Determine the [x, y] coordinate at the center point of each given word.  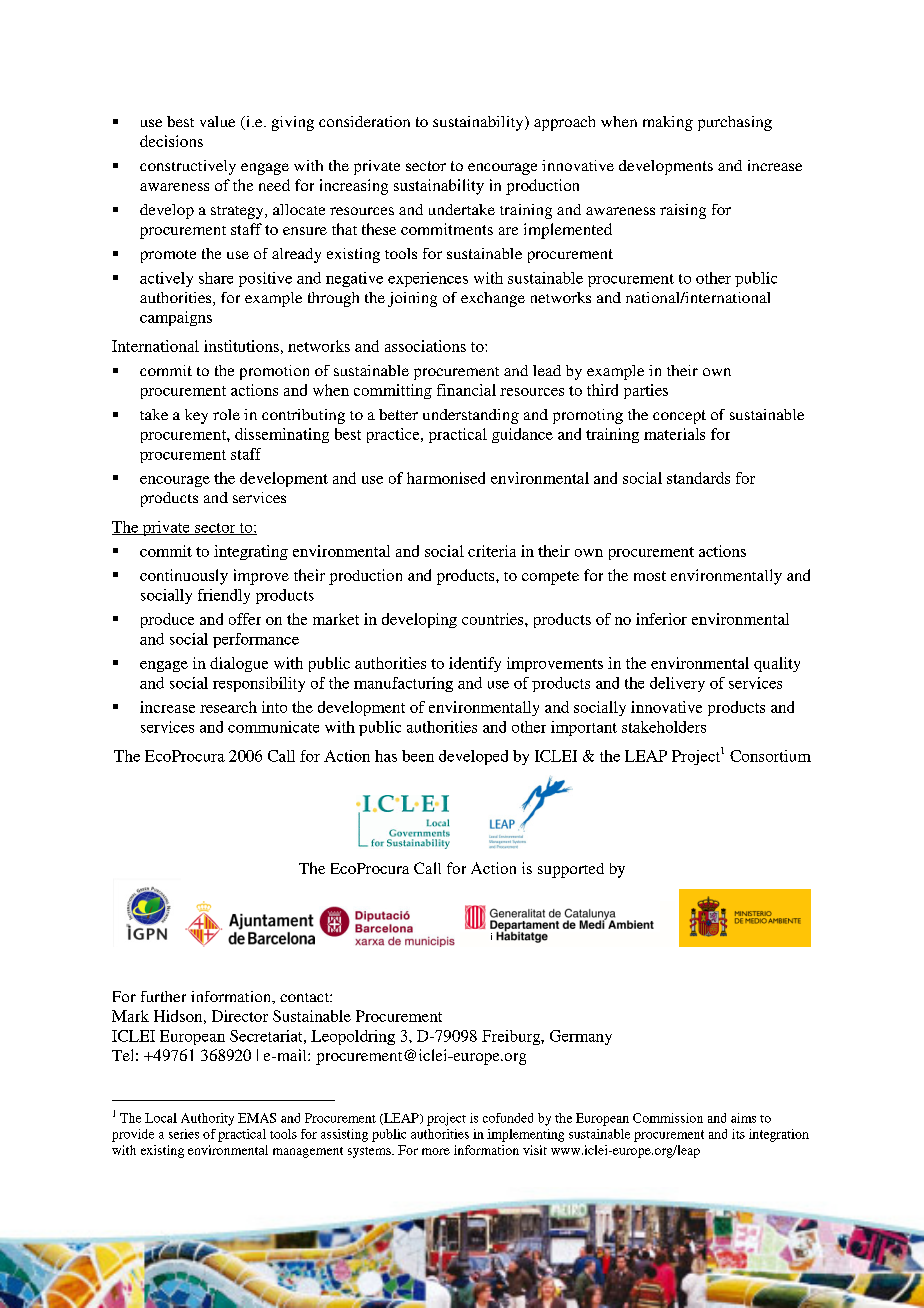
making [668, 123]
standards [698, 478]
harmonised [446, 478]
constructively [188, 167]
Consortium [770, 756]
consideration [364, 121]
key [196, 416]
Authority [207, 1119]
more [436, 1151]
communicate [273, 727]
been [418, 756]
